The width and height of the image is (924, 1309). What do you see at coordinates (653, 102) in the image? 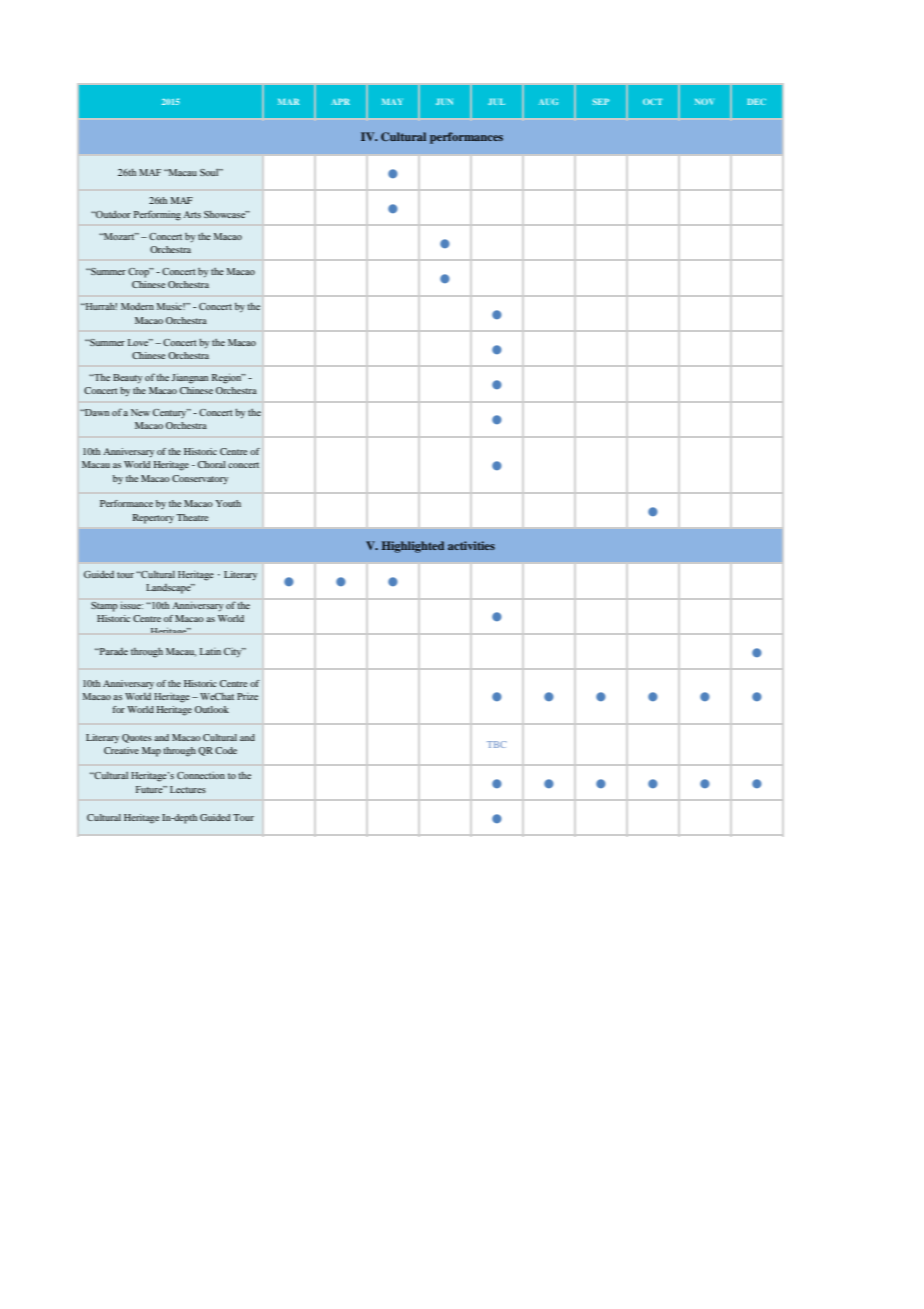
I see `OCT` at bounding box center [653, 102].
